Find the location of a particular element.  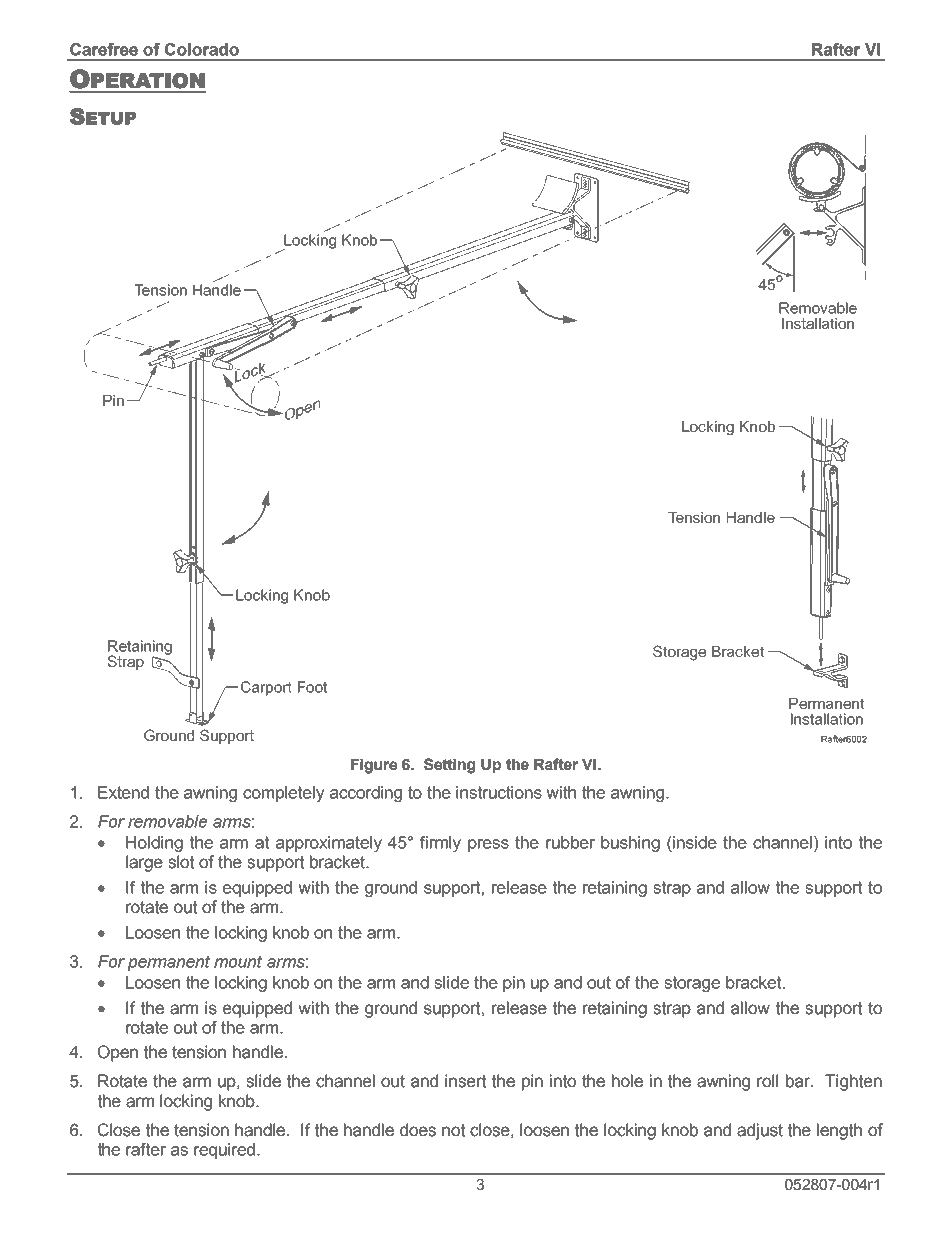

Colorado is located at coordinates (202, 49).
